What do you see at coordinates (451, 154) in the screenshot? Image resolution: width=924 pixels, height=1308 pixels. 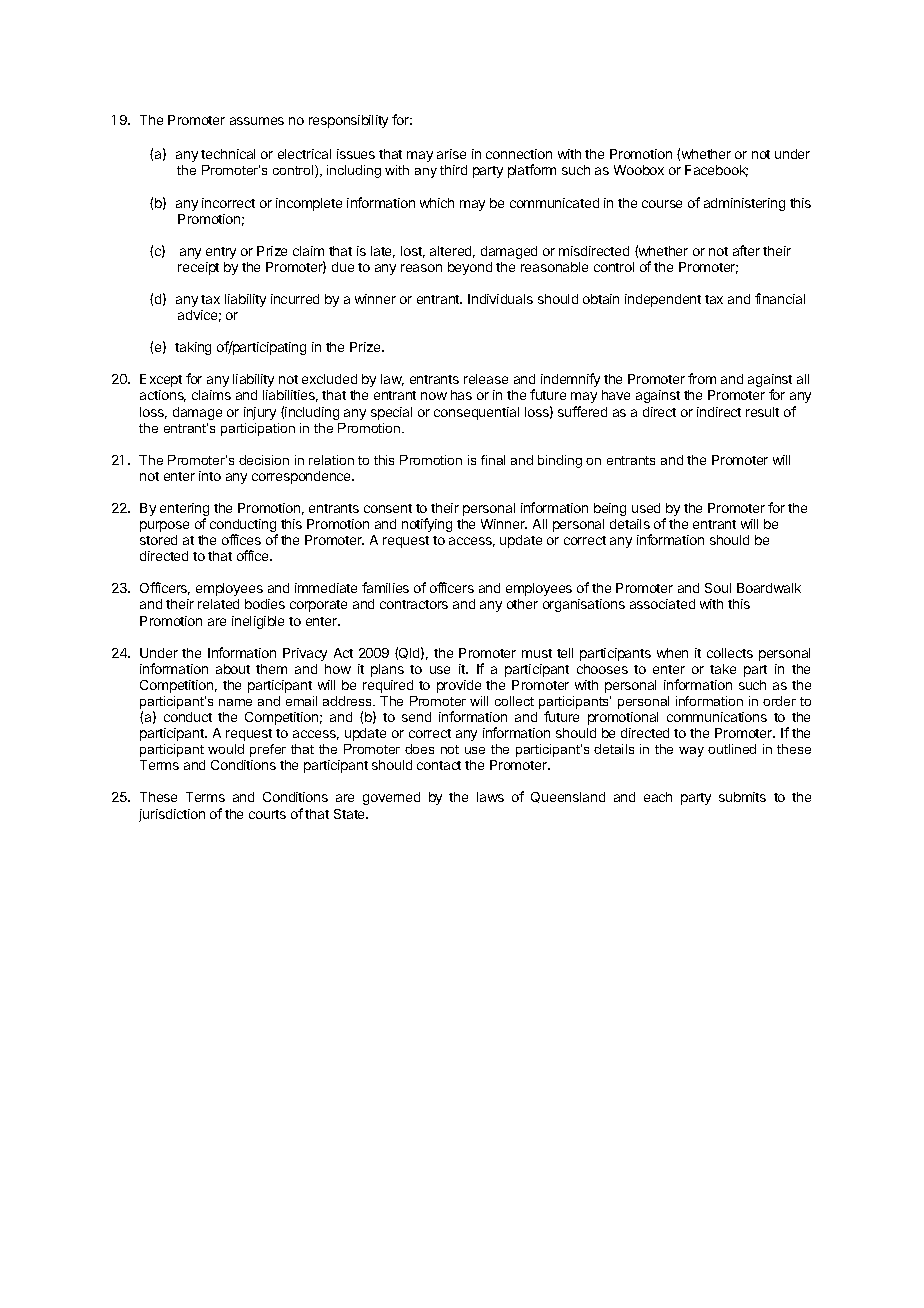 I see `arise` at bounding box center [451, 154].
